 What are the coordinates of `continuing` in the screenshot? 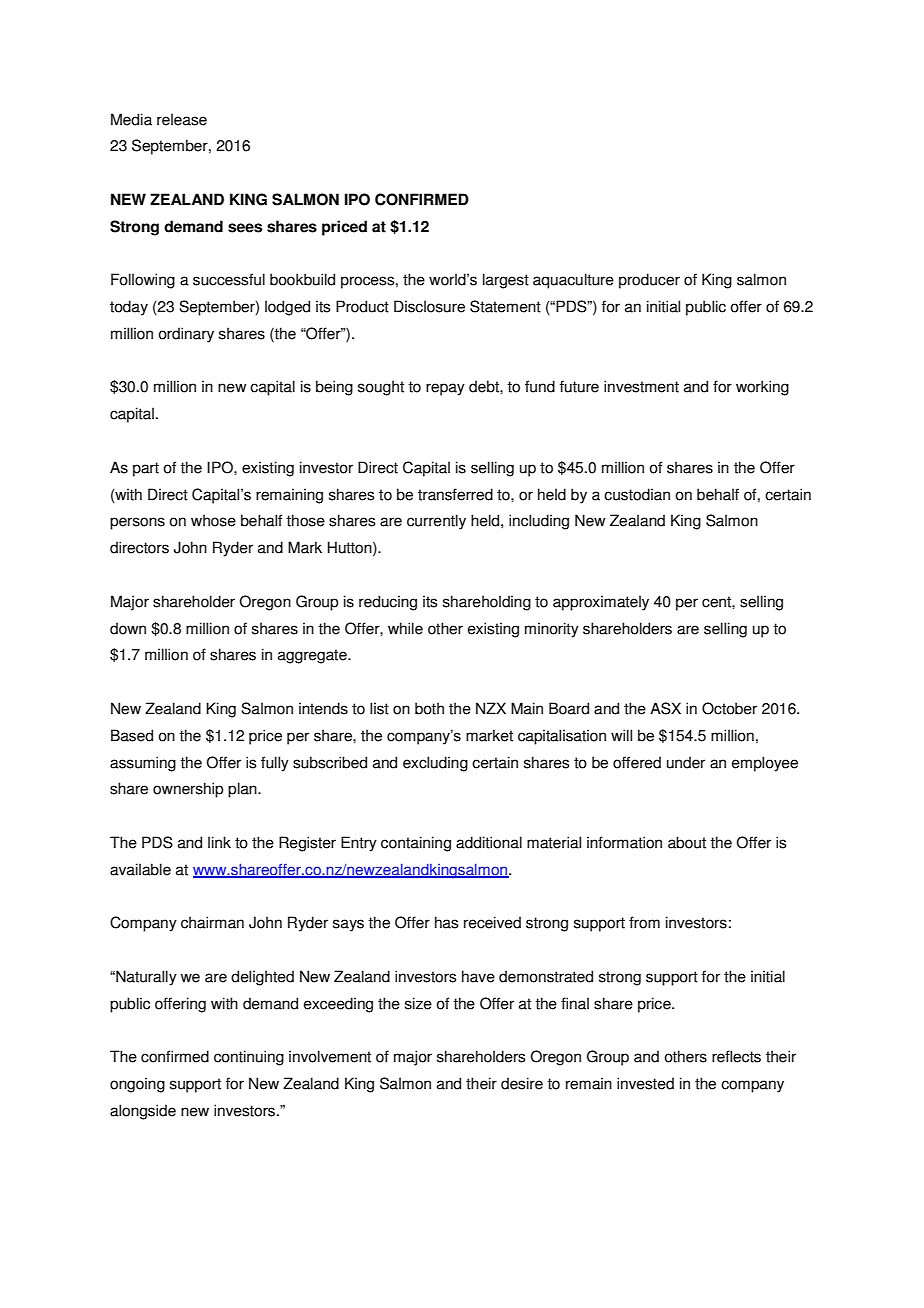 It's located at (249, 1058).
